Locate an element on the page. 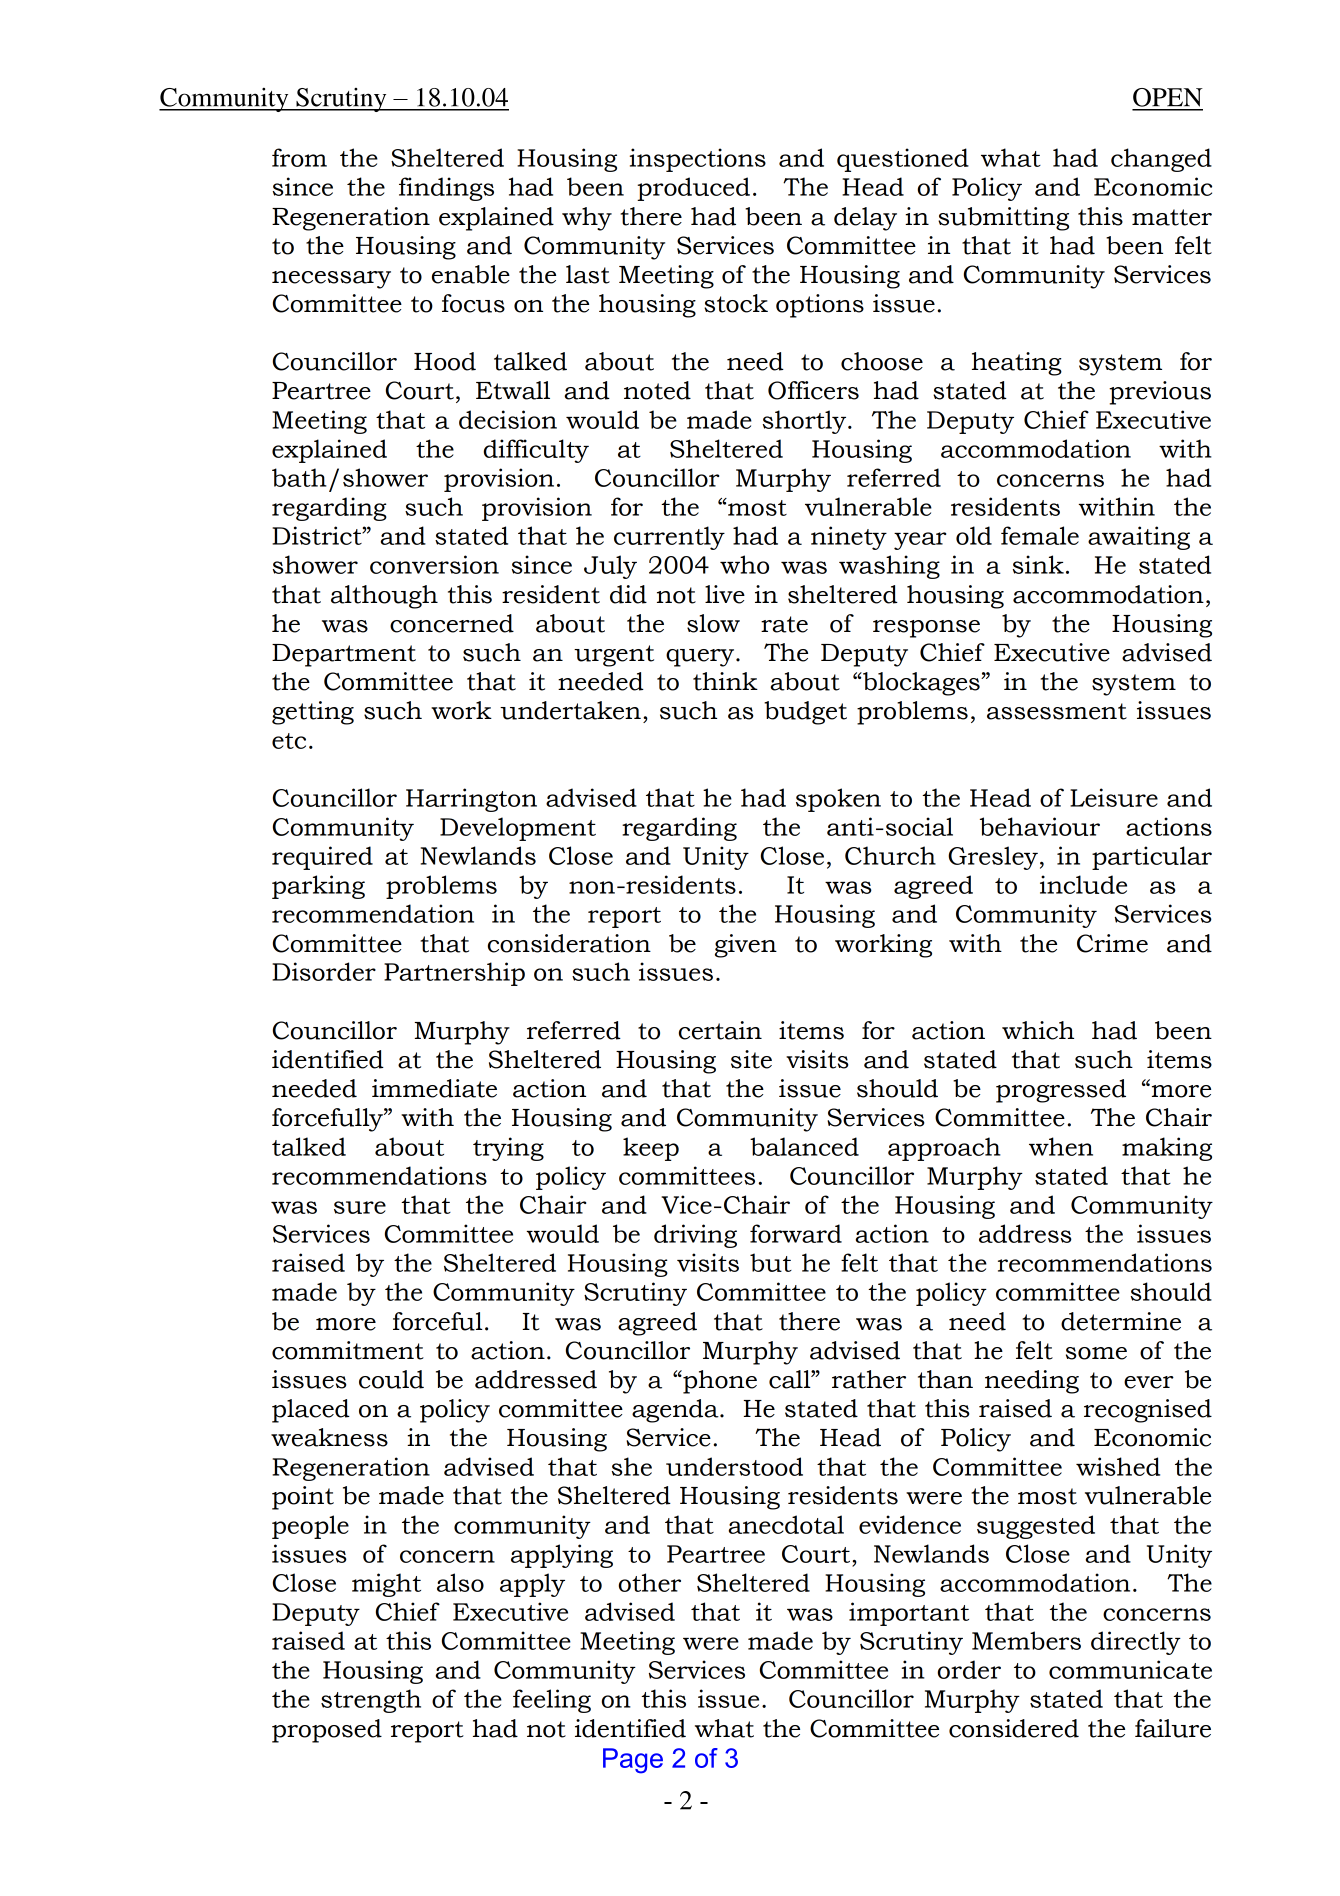 The height and width of the document is (1896, 1340). produced is located at coordinates (693, 189).
